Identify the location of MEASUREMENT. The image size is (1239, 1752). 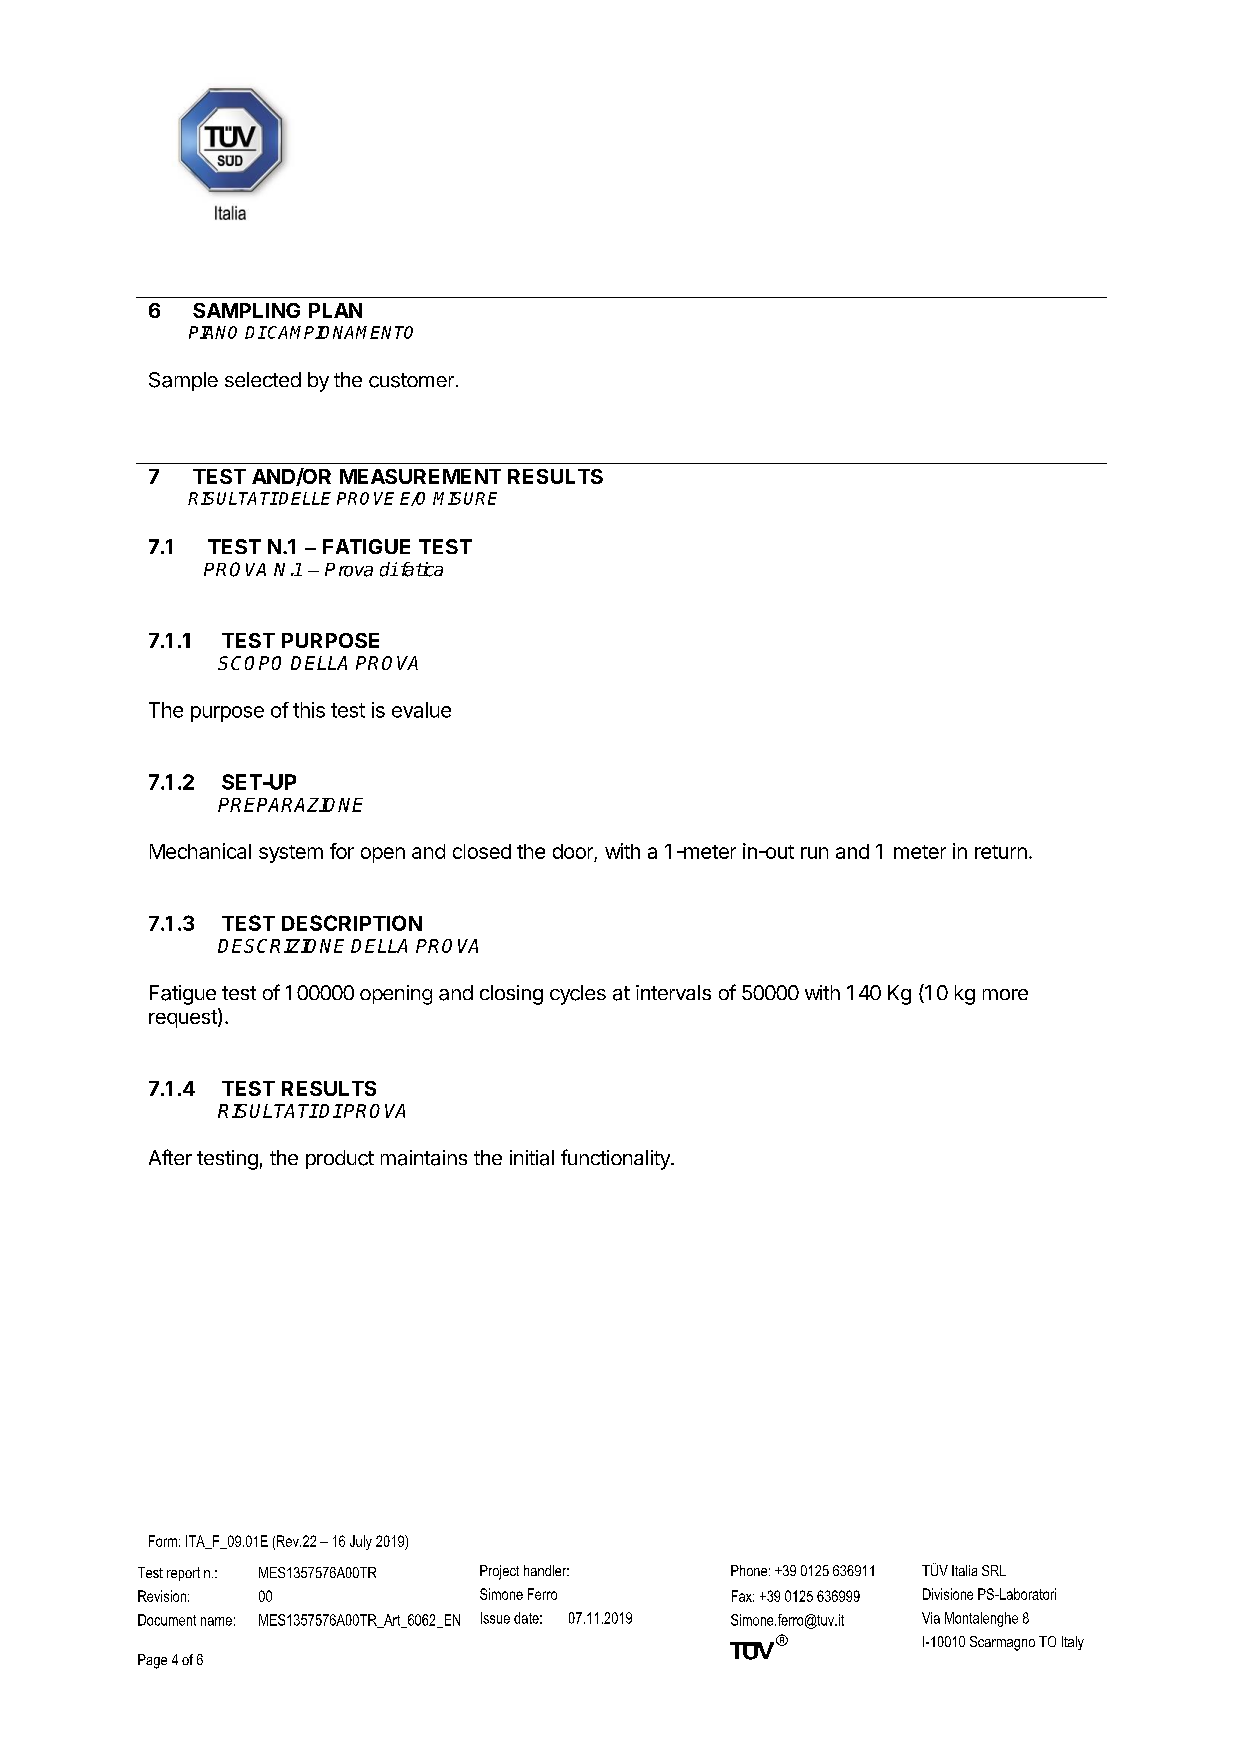
(420, 476).
